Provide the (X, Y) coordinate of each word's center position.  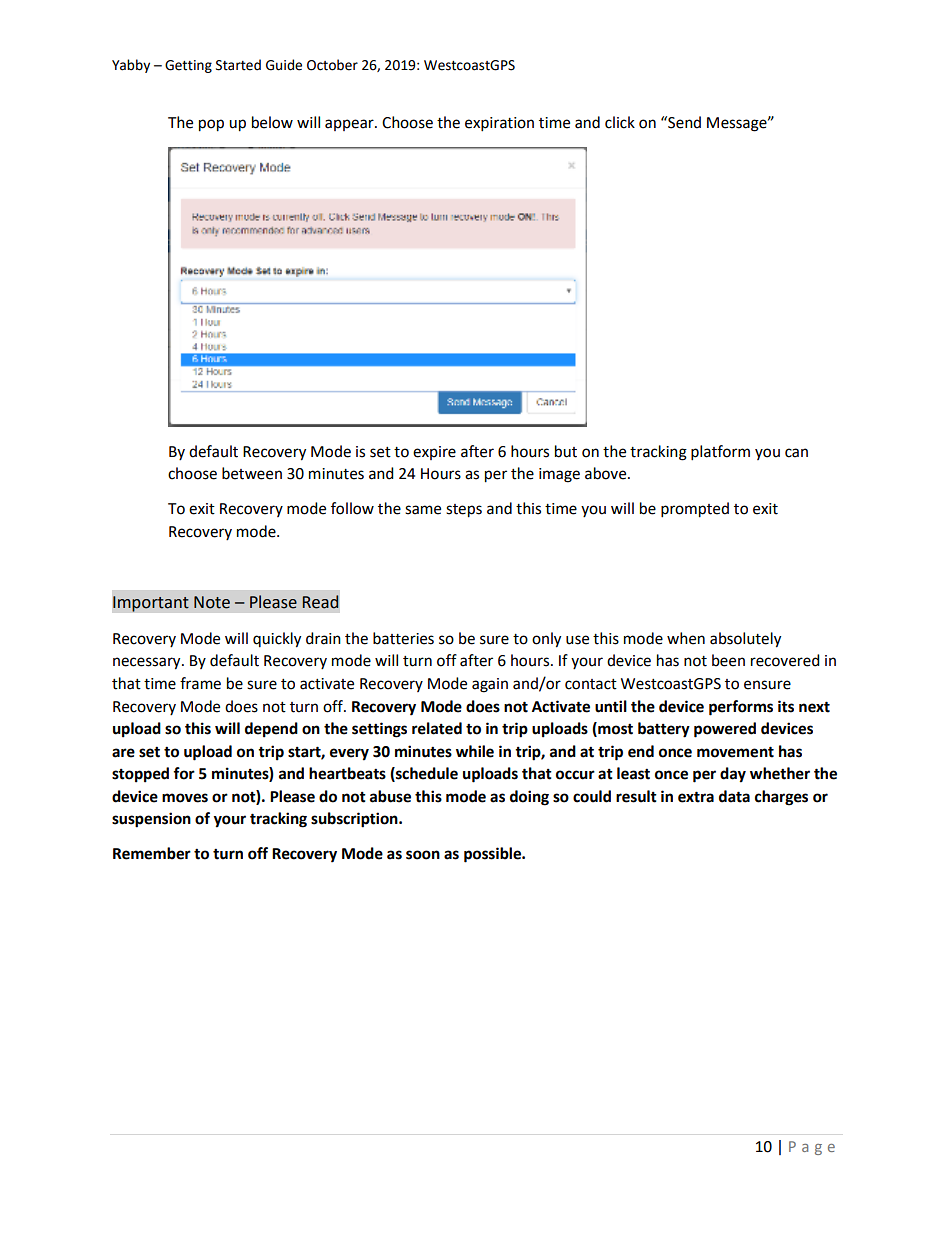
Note (212, 602)
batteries (403, 638)
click (620, 122)
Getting (188, 66)
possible (493, 855)
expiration (499, 124)
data (734, 796)
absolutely (745, 640)
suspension (151, 820)
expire (434, 453)
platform (720, 453)
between (252, 473)
